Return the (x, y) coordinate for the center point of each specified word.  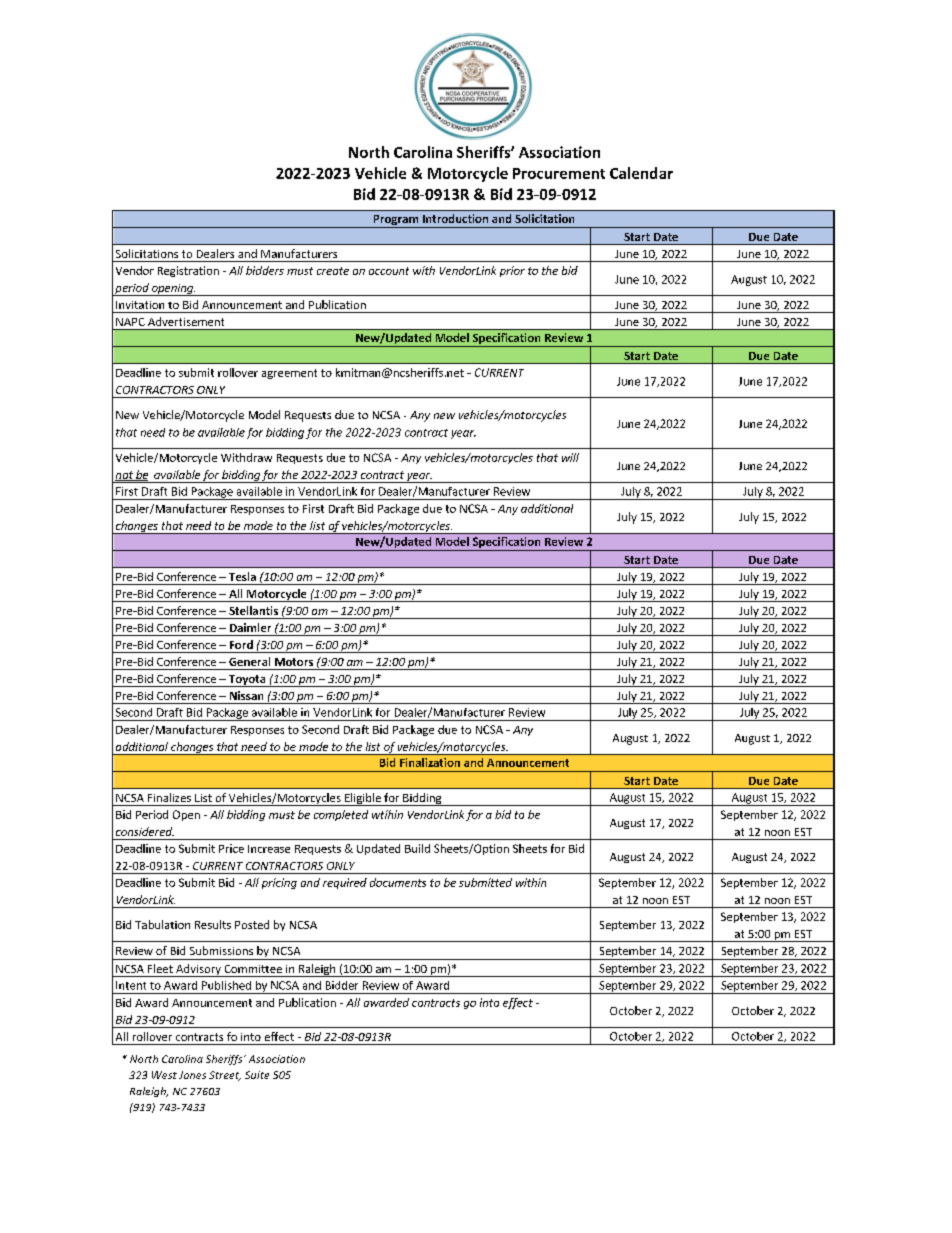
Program (396, 221)
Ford (241, 644)
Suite (257, 1075)
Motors (294, 662)
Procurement (559, 173)
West (164, 1075)
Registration (188, 271)
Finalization (430, 762)
